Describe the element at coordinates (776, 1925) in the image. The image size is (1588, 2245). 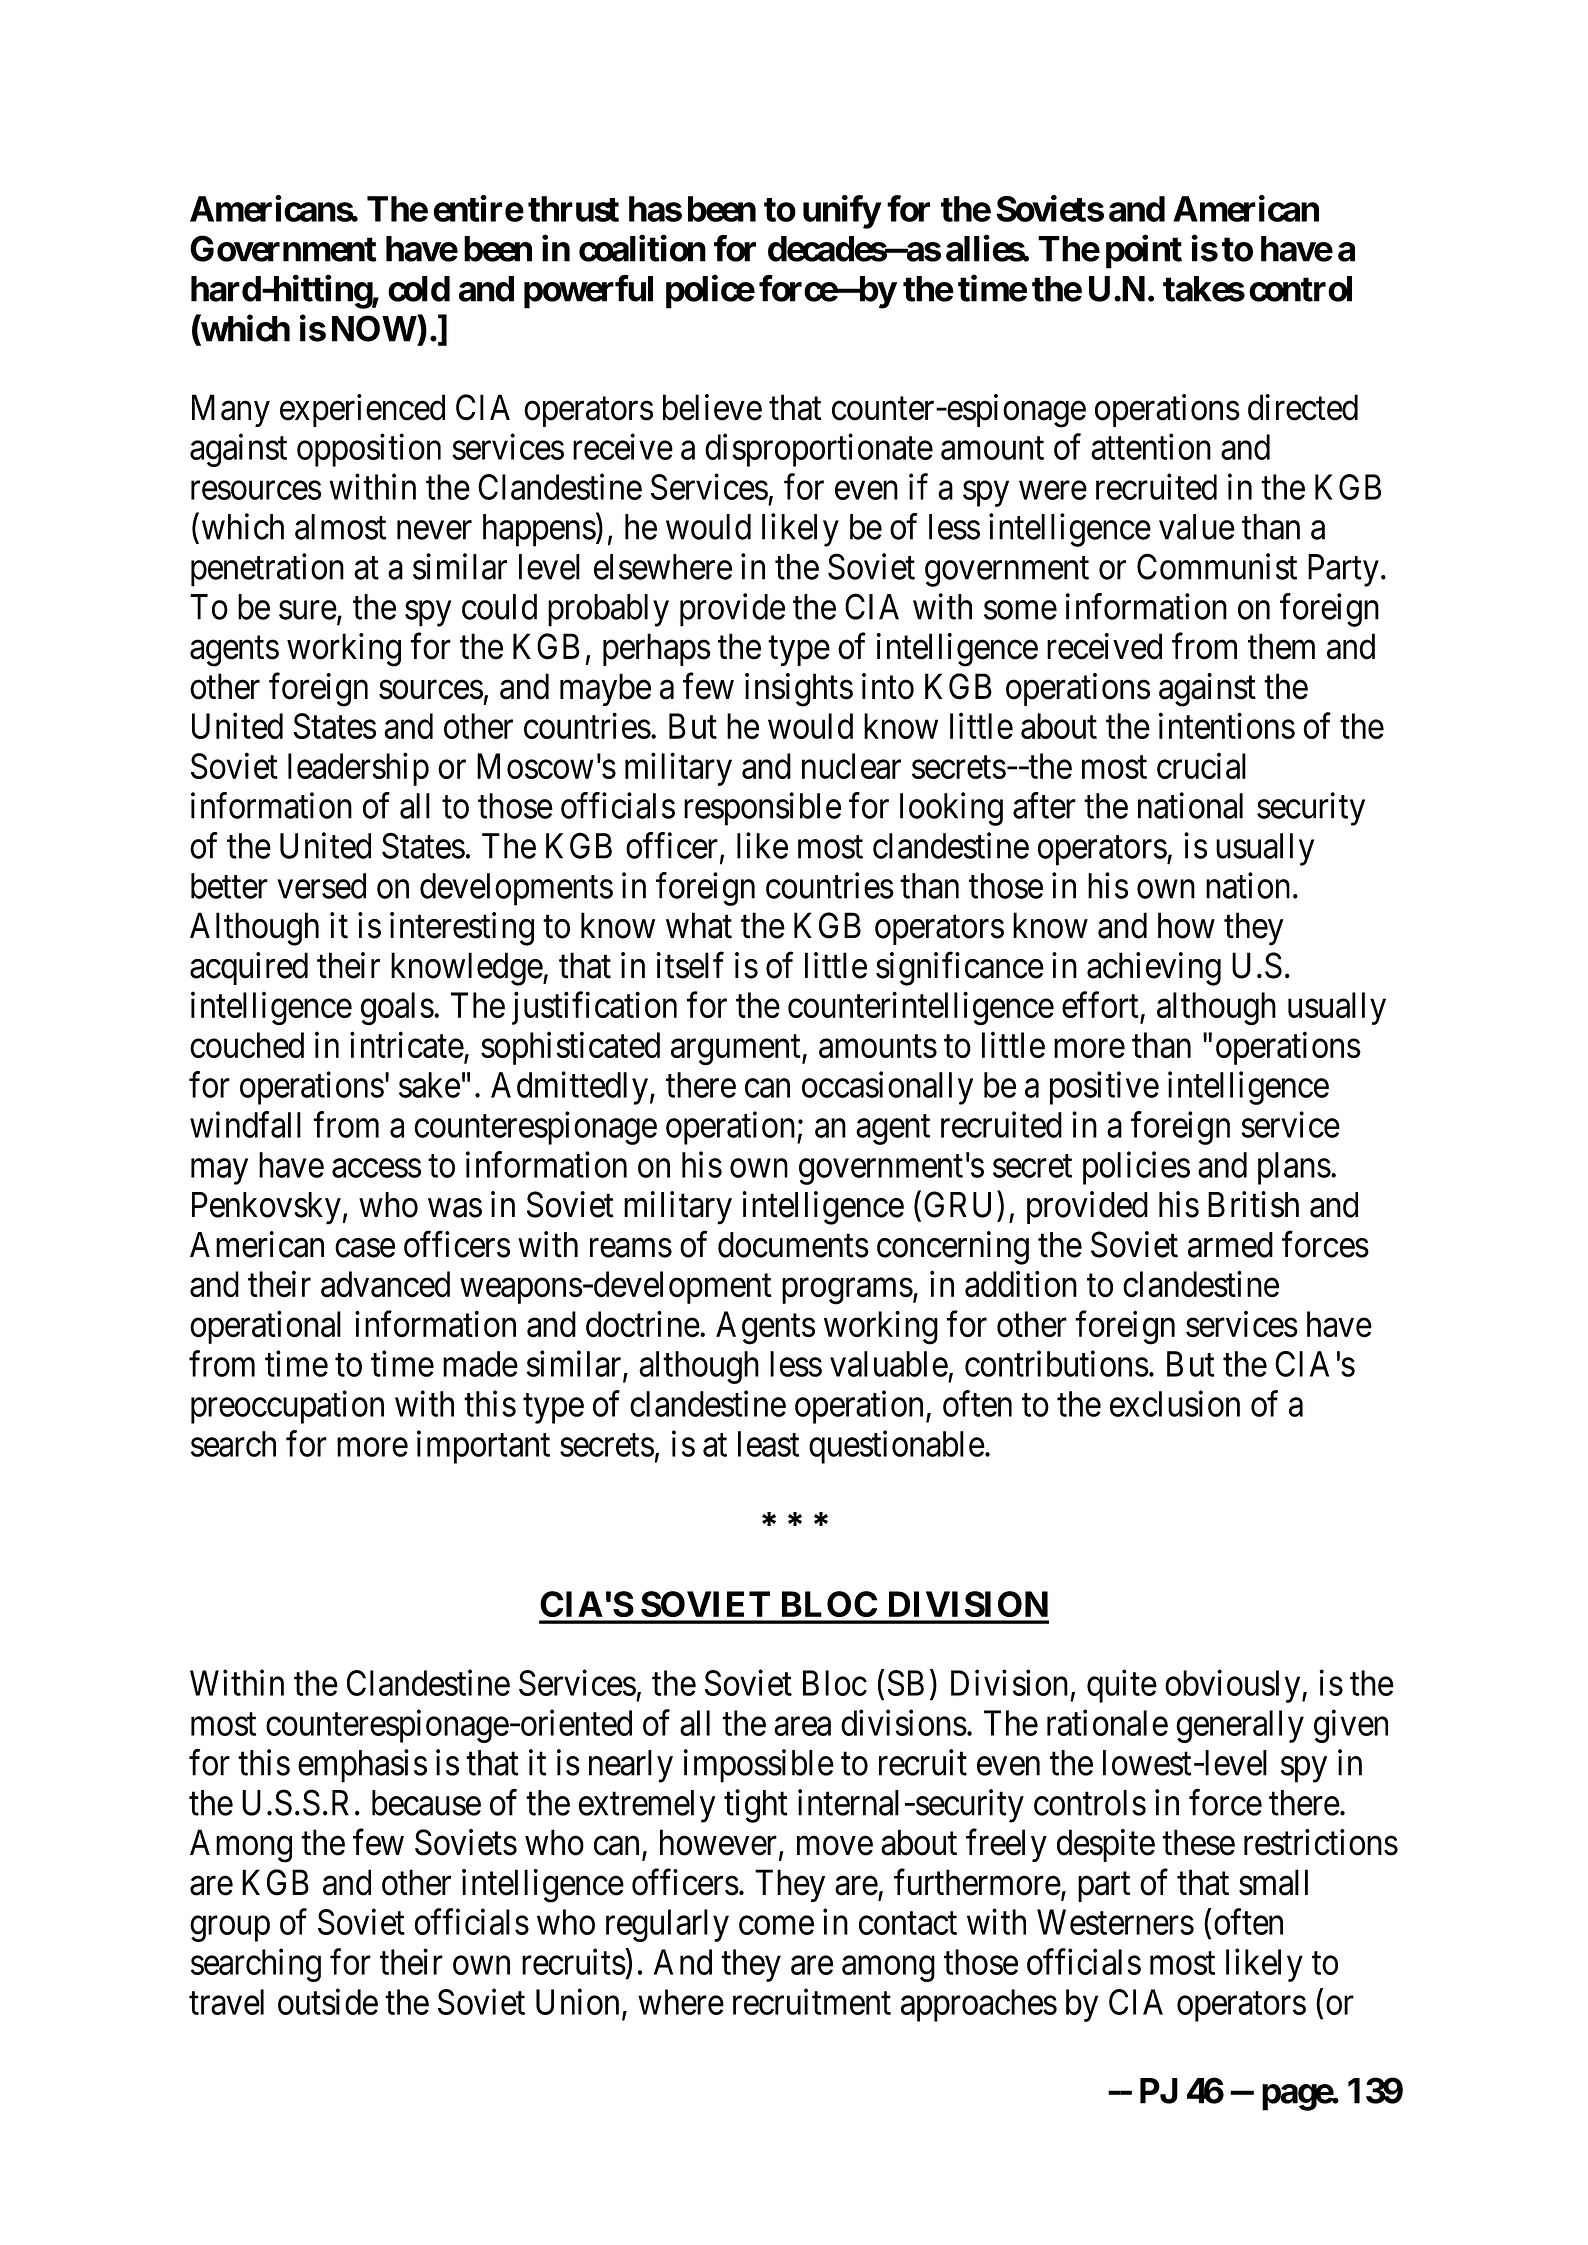
I see `come` at that location.
